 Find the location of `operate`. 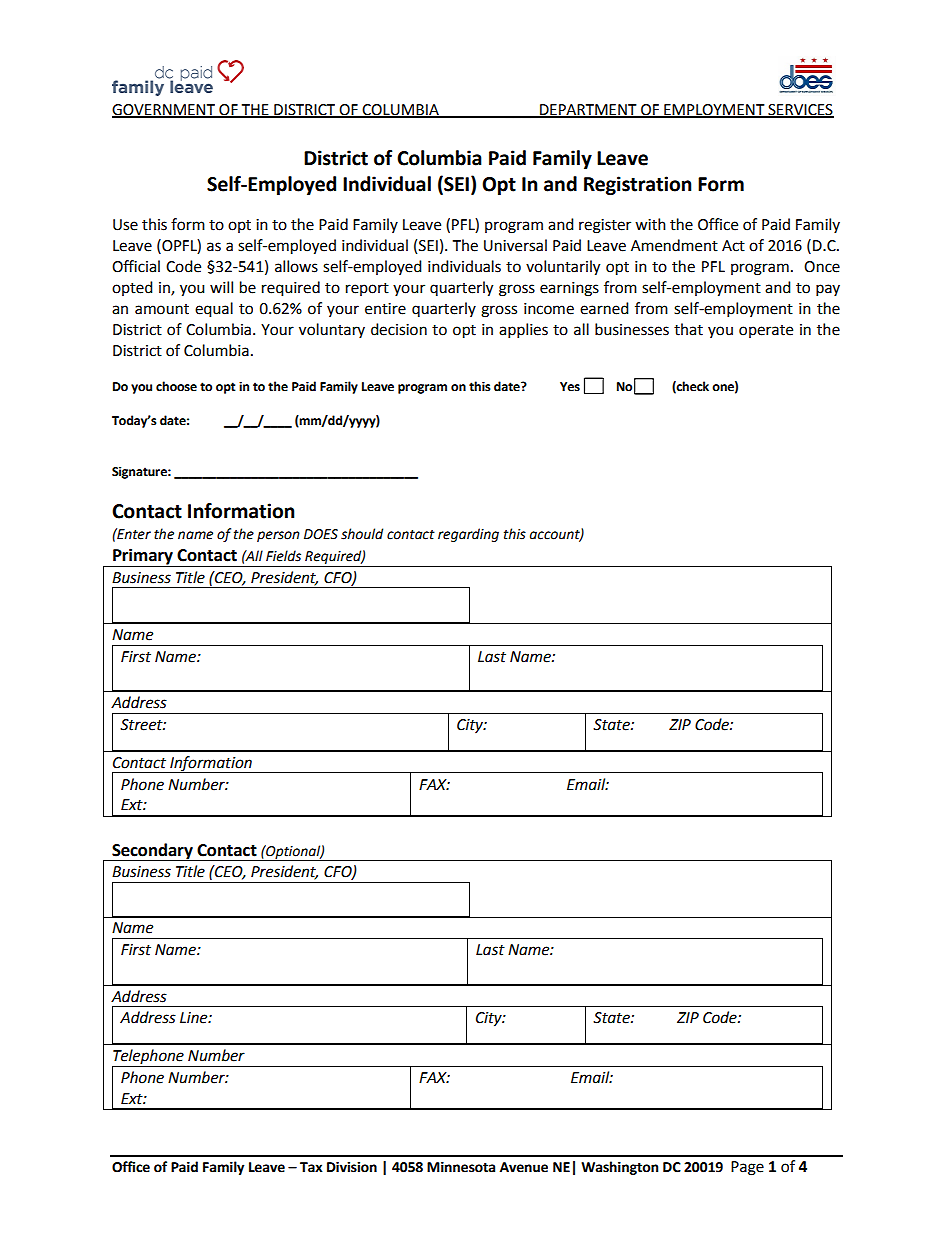

operate is located at coordinates (766, 331).
